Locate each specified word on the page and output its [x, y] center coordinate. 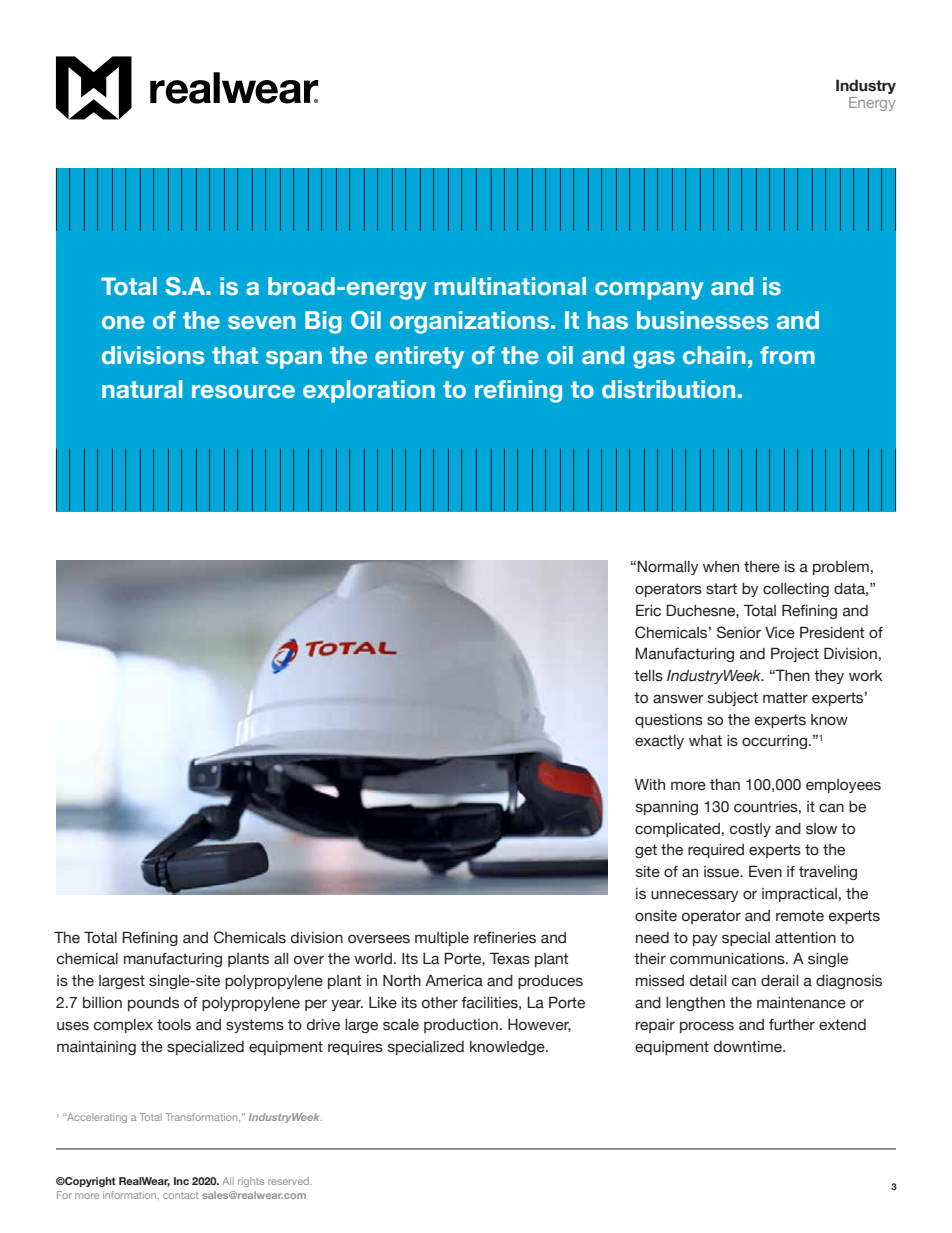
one [123, 323]
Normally [668, 568]
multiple [442, 939]
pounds [153, 1004]
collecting [796, 590]
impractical [799, 895]
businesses [702, 320]
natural [142, 389]
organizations [471, 322]
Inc [181, 1181]
